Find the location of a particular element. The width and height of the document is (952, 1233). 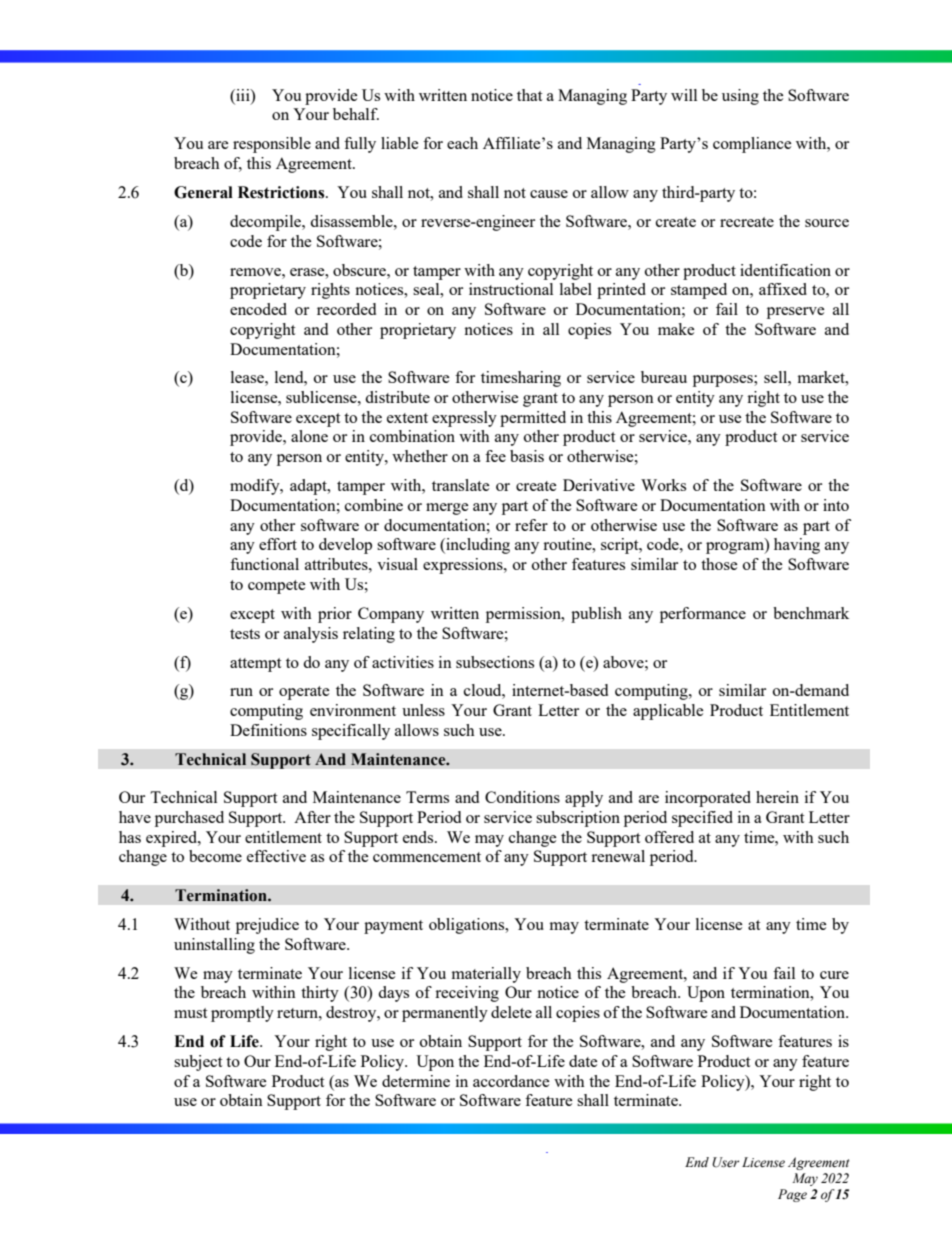

performance is located at coordinates (703, 615).
